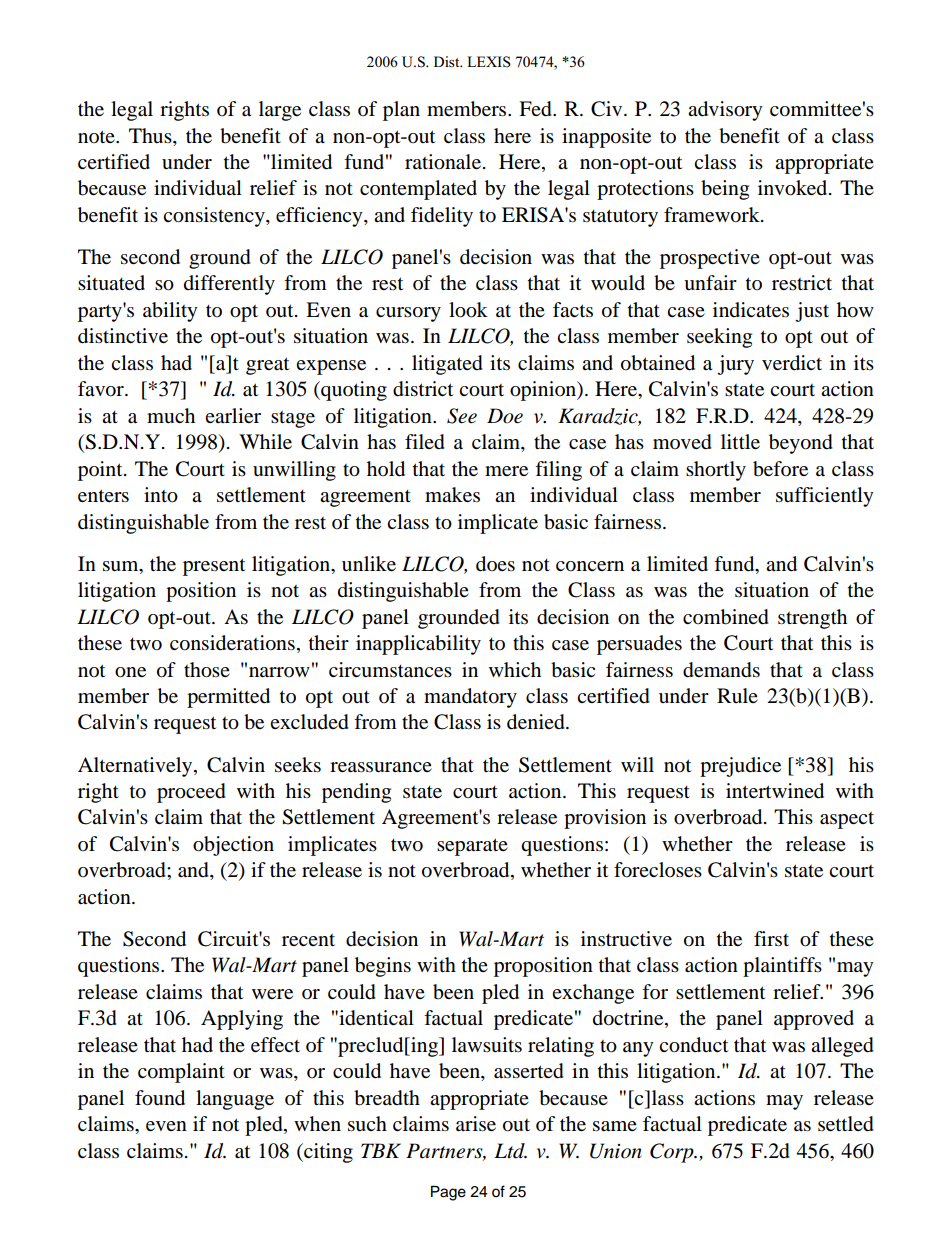  Describe the element at coordinates (151, 135) in the document. I see `Thus` at that location.
